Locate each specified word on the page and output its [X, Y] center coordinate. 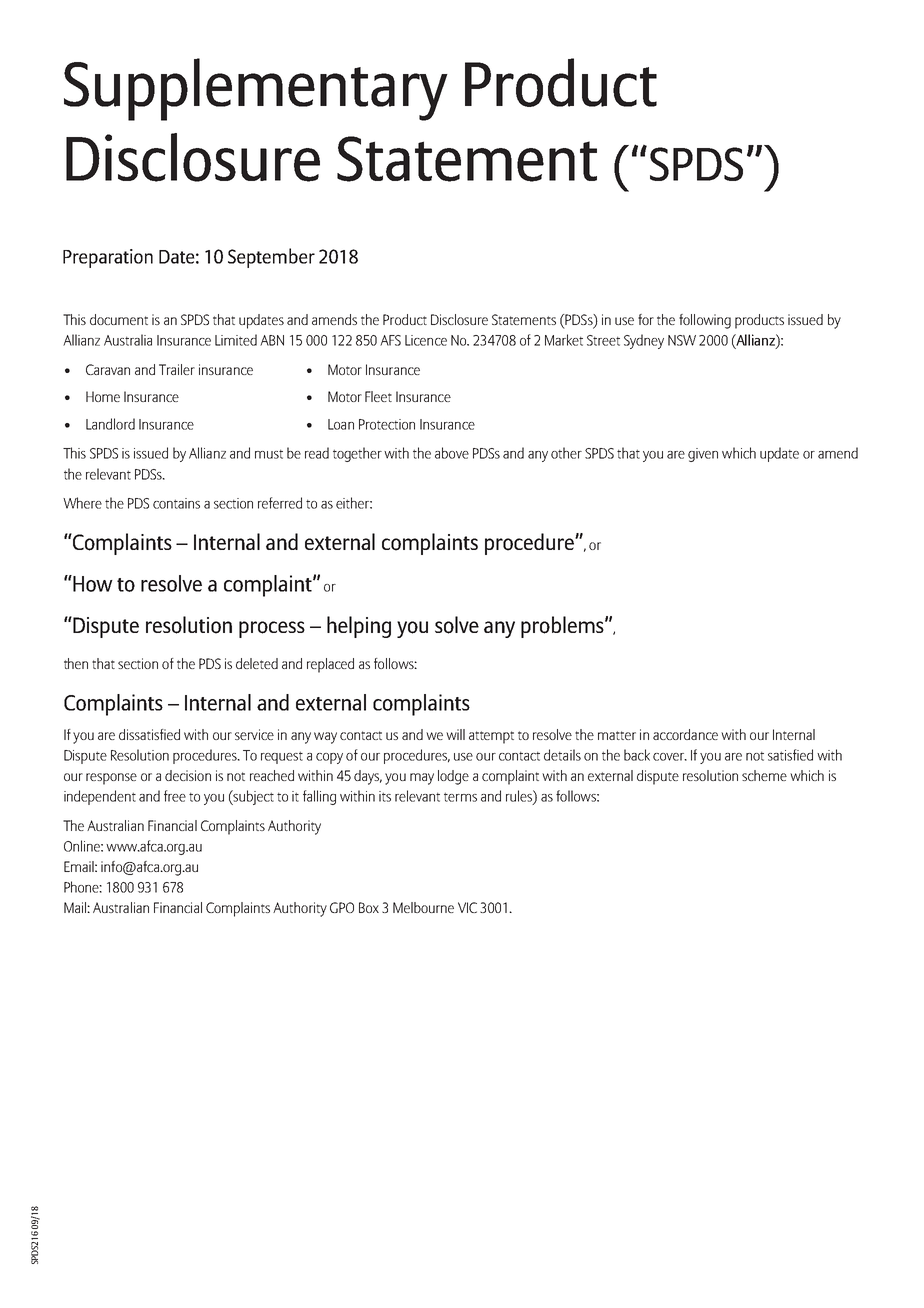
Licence [426, 340]
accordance [685, 734]
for [646, 319]
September [271, 258]
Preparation [108, 258]
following [705, 321]
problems [563, 627]
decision [188, 775]
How [92, 583]
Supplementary [256, 89]
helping [359, 627]
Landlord [110, 424]
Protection [387, 424]
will [455, 734]
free [175, 796]
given [703, 455]
